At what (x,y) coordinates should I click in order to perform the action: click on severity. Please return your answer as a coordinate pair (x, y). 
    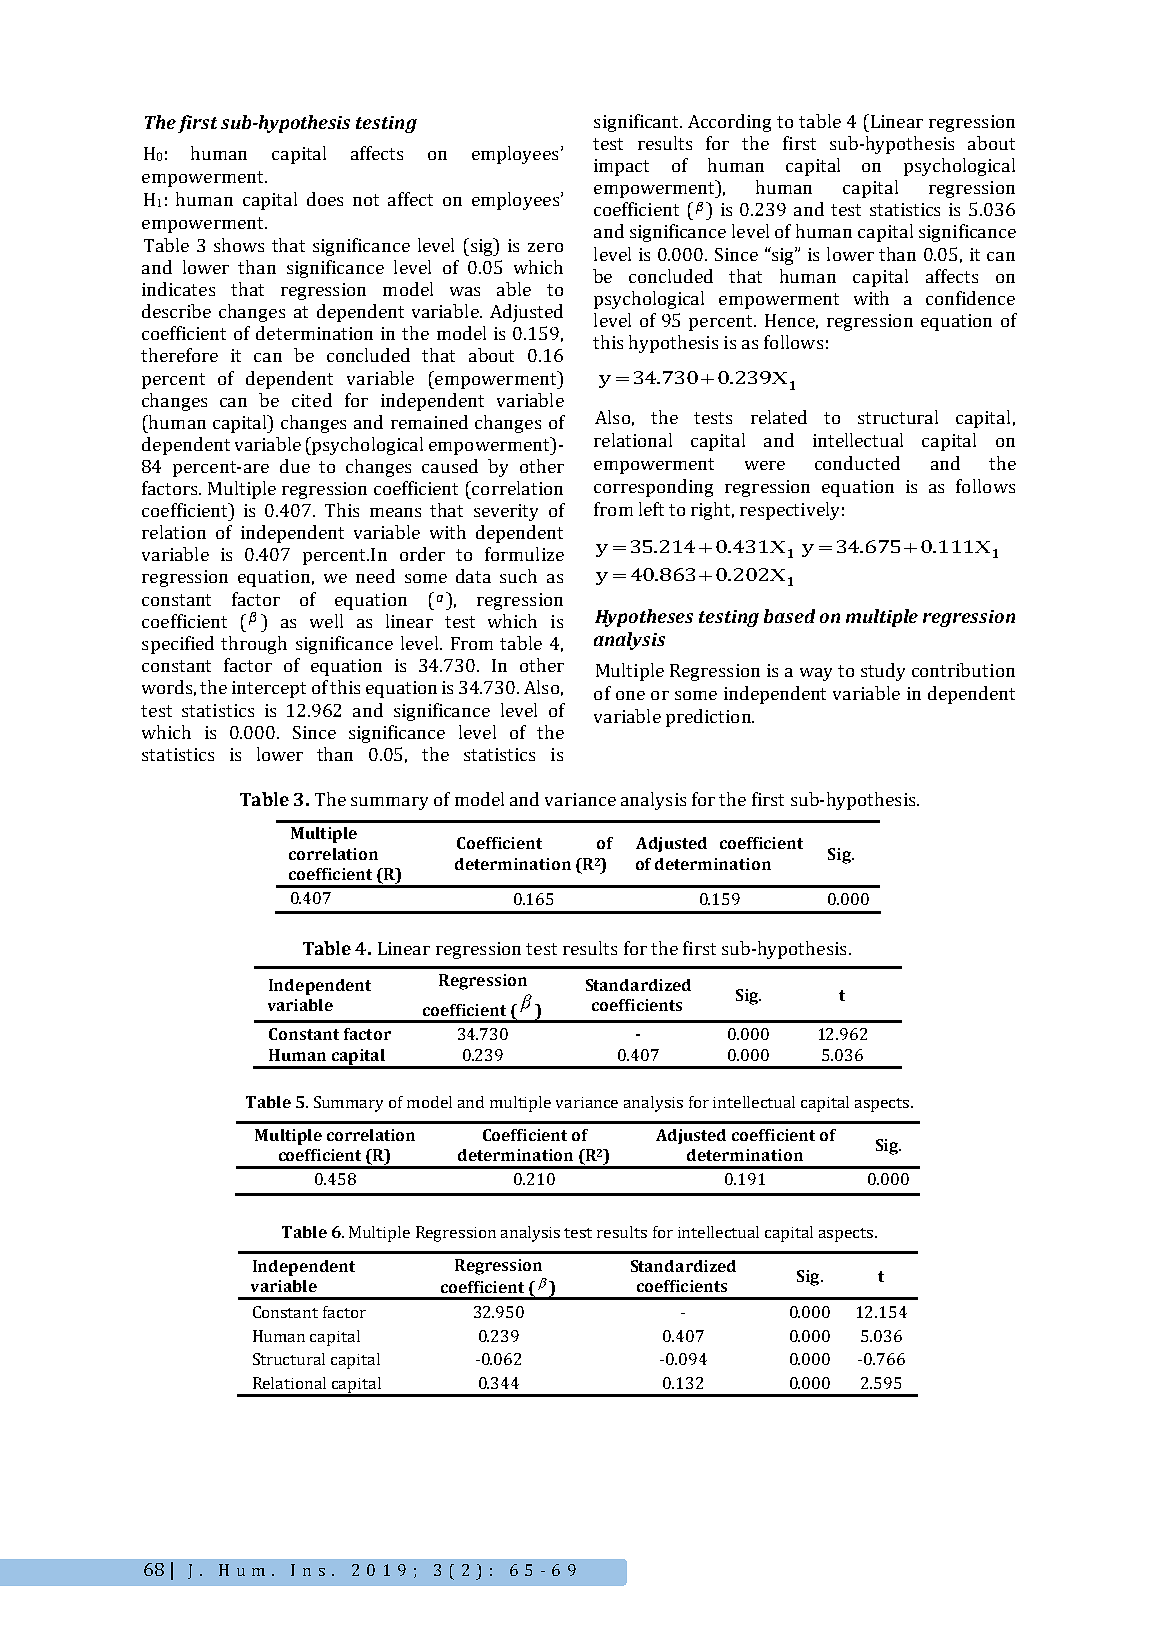
    Looking at the image, I should click on (506, 512).
